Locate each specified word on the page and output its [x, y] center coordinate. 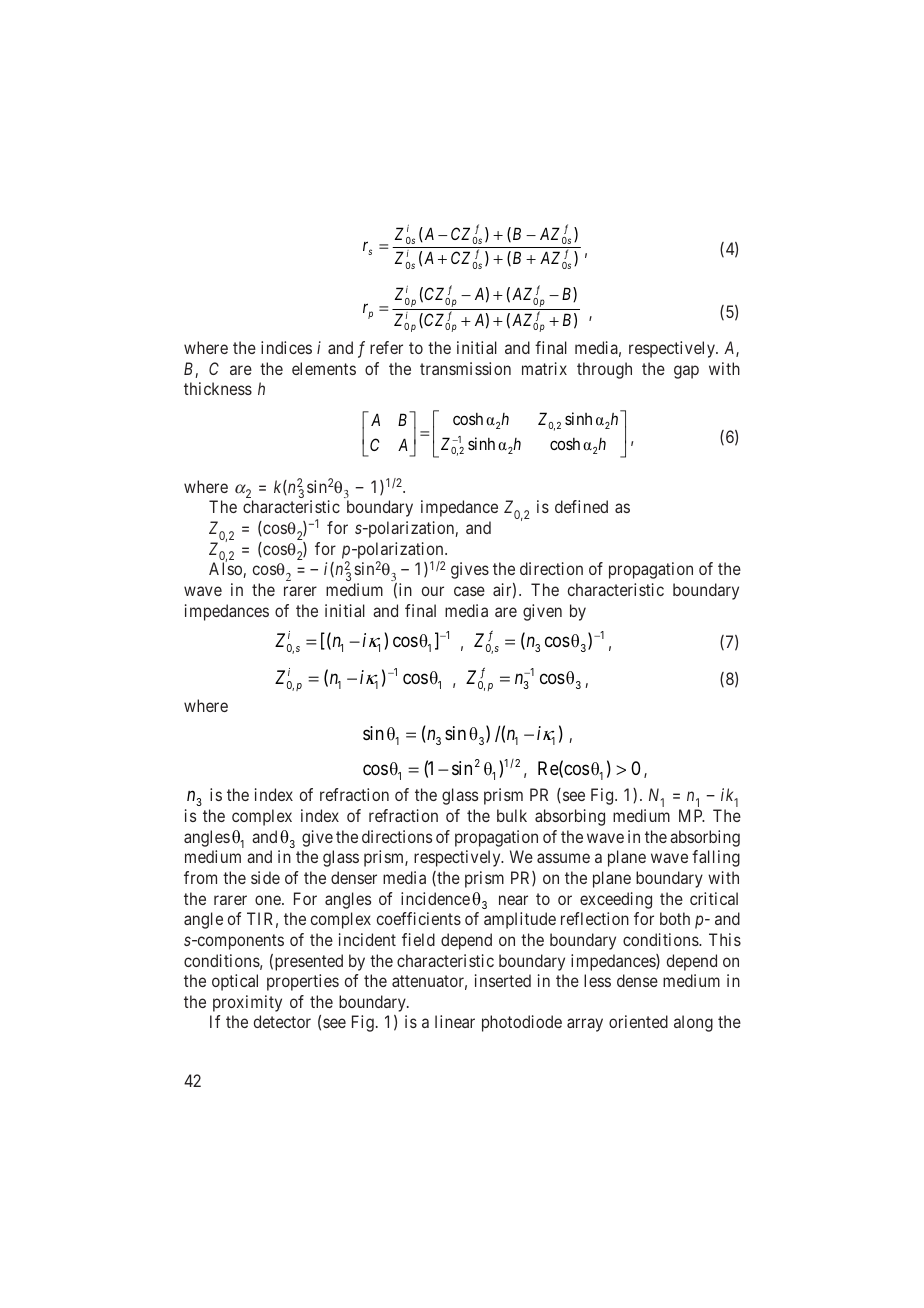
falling [716, 858]
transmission [465, 368]
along [693, 1023]
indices [286, 347]
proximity [247, 1003]
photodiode [522, 1023]
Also [226, 570]
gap [686, 372]
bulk [512, 815]
